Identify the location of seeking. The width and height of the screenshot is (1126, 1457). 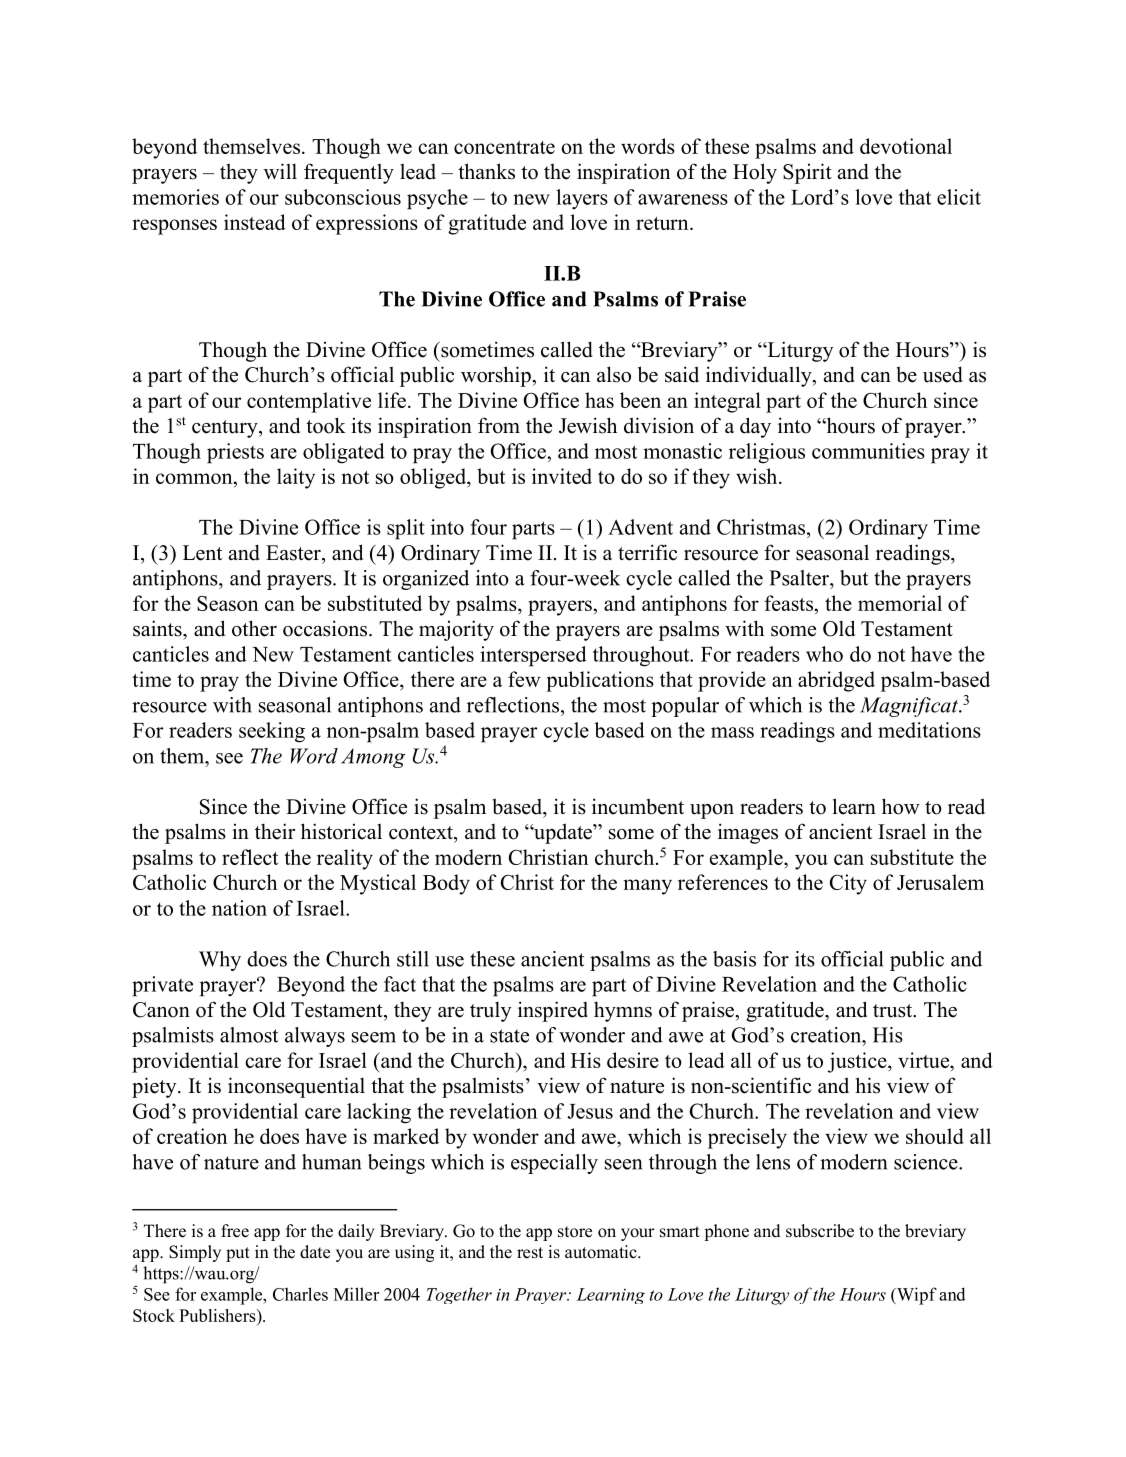
(272, 732).
